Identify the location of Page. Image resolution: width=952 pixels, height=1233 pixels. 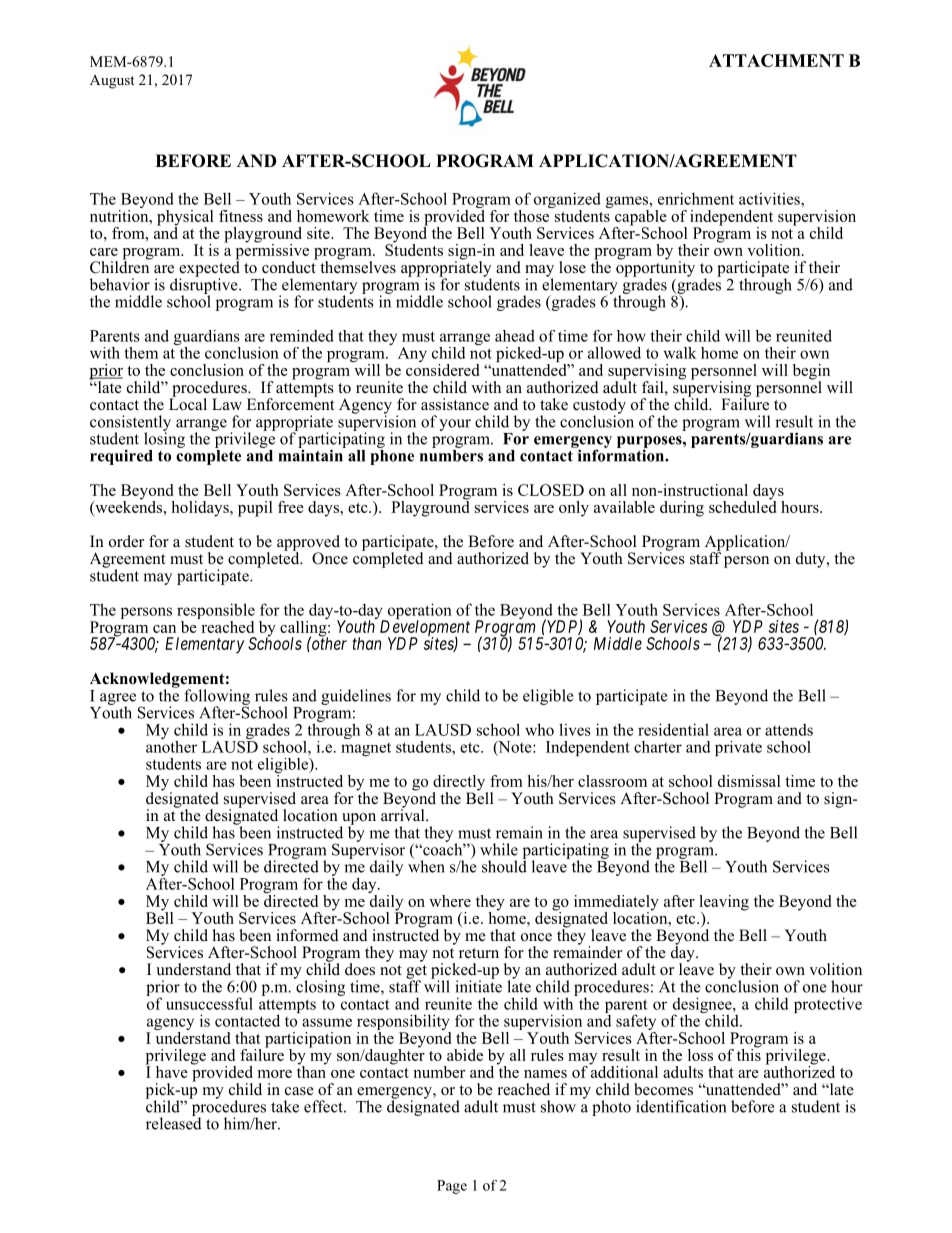
(452, 1187).
